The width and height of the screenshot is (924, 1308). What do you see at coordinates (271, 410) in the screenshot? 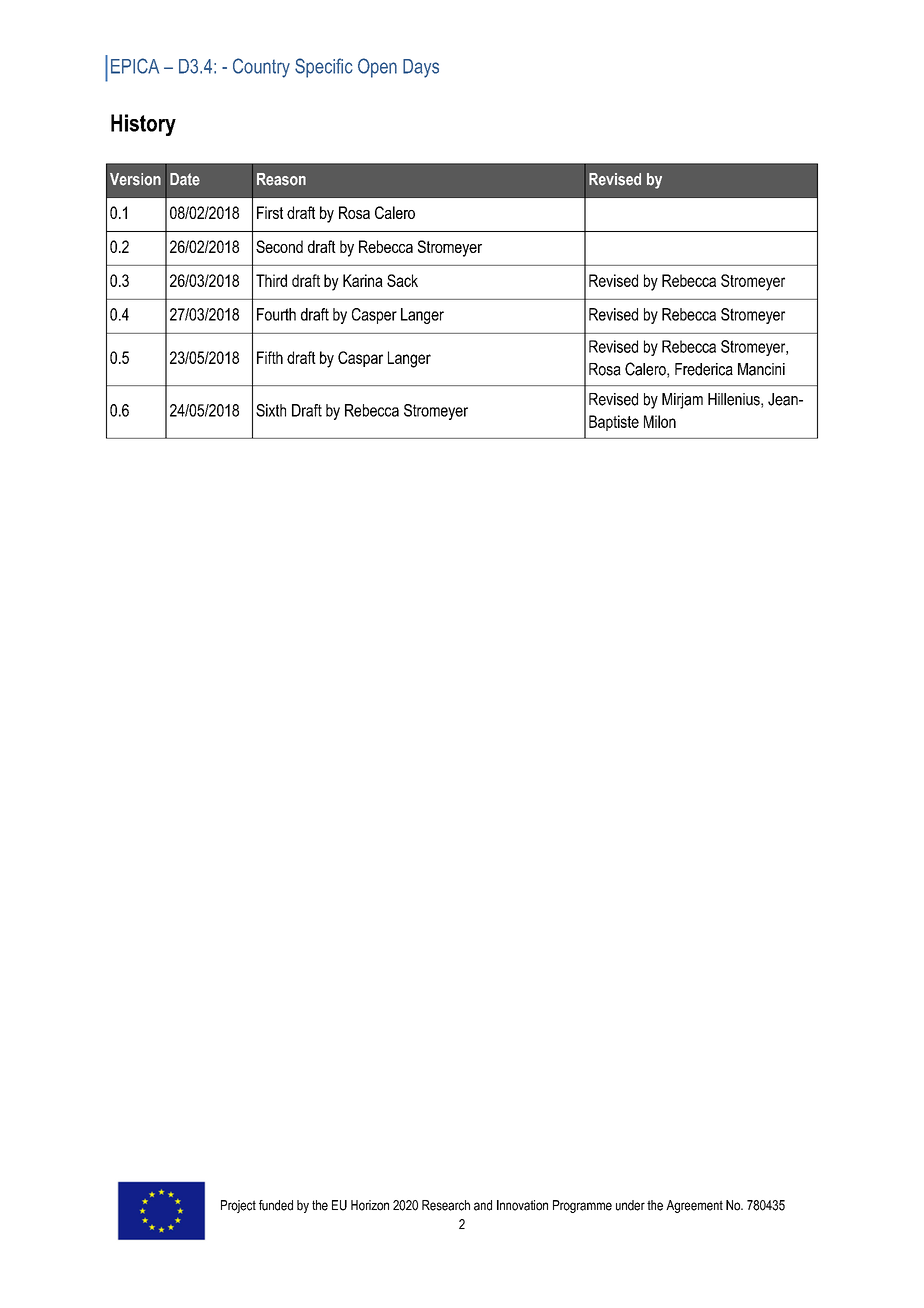
I see `Sixth` at bounding box center [271, 410].
